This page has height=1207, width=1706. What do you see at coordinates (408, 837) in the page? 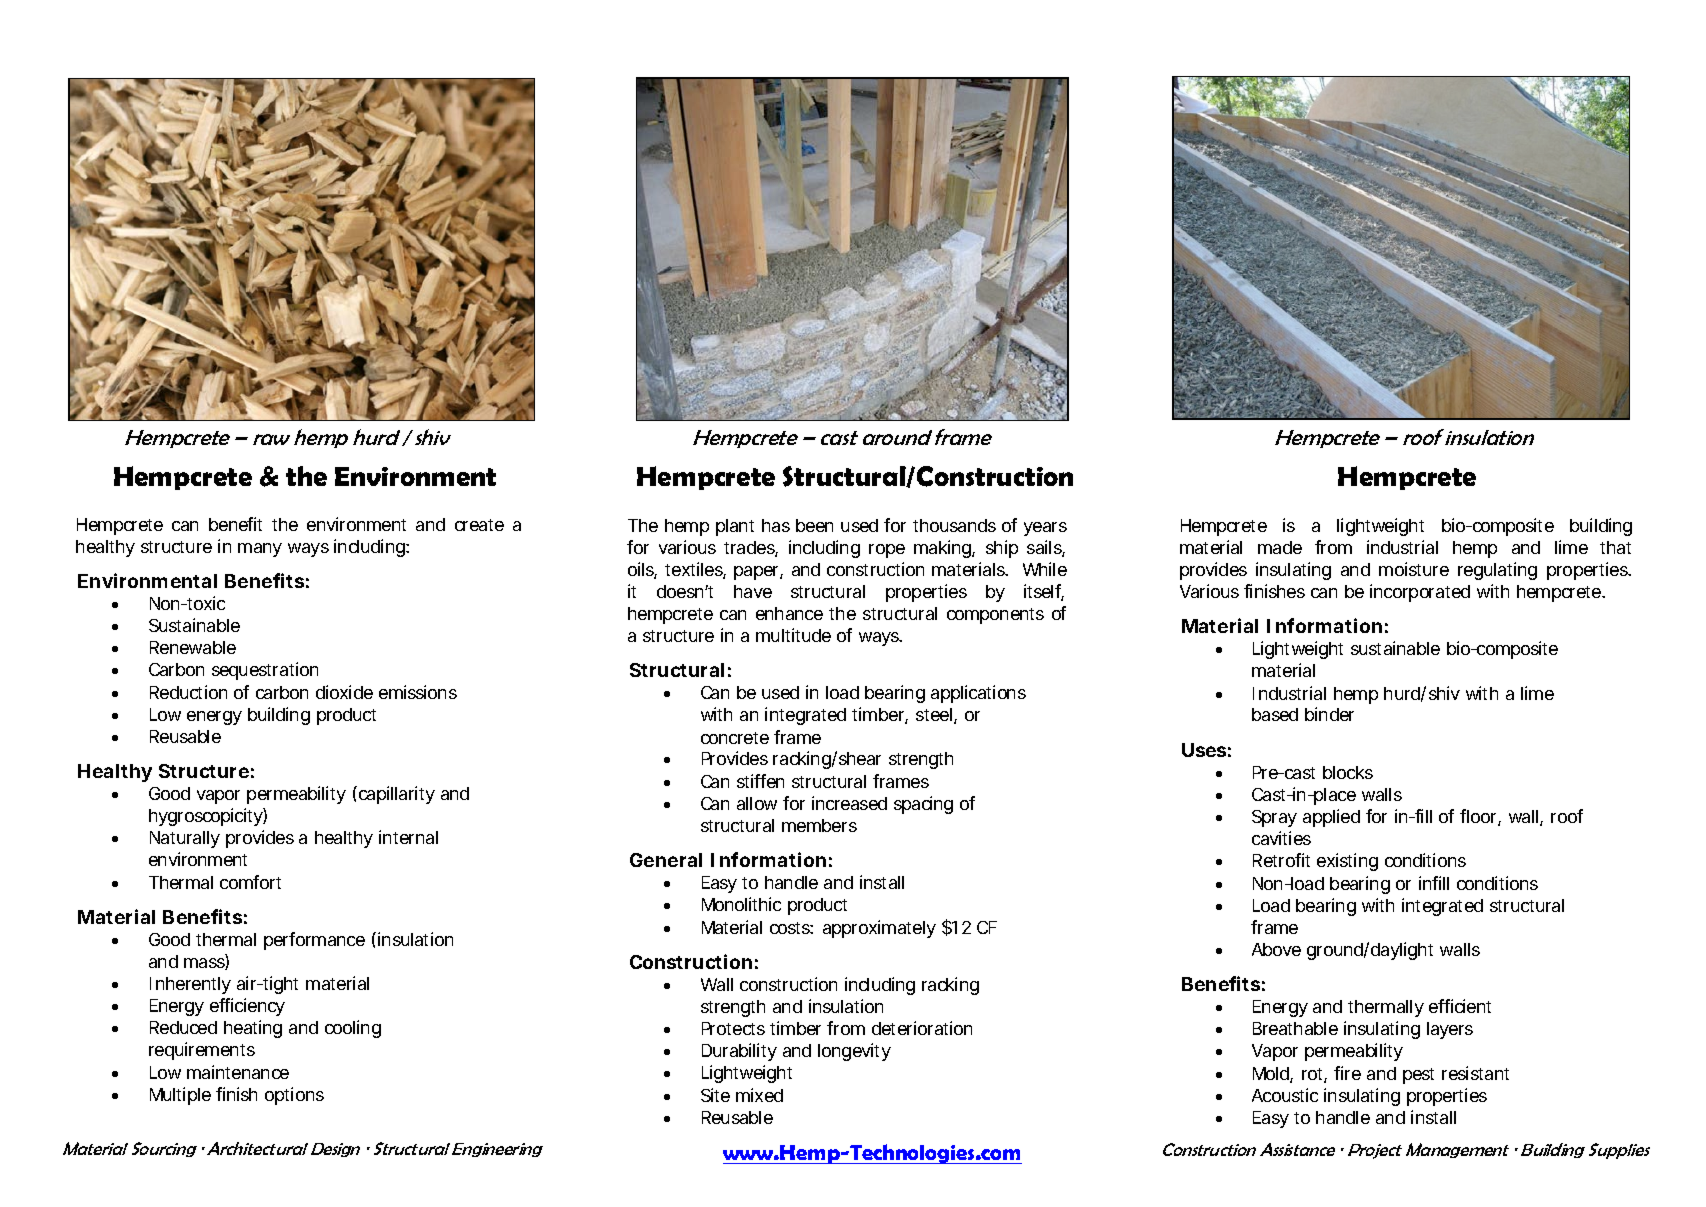
I see `internal` at bounding box center [408, 837].
